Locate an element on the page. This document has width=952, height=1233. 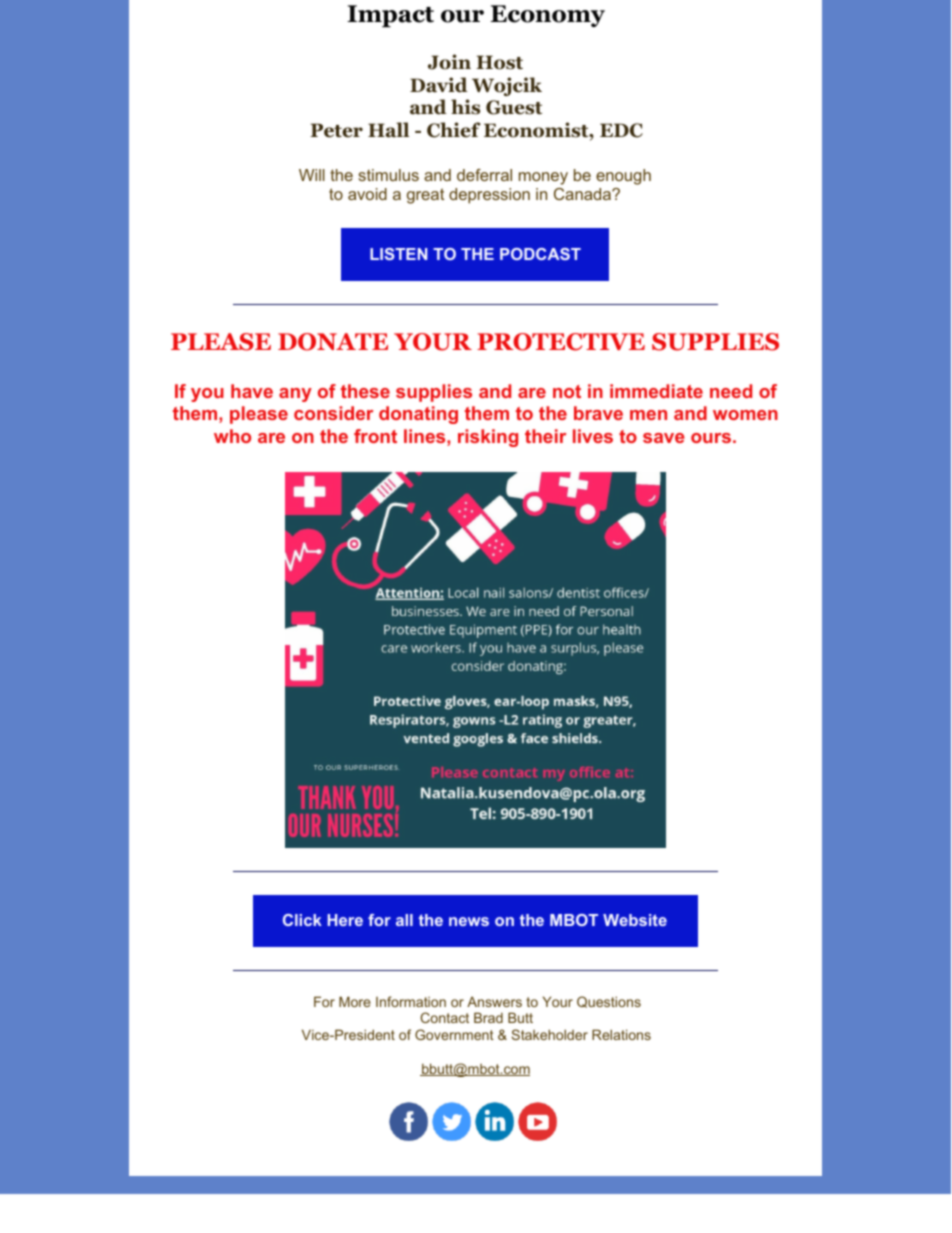
Website is located at coordinates (635, 920).
